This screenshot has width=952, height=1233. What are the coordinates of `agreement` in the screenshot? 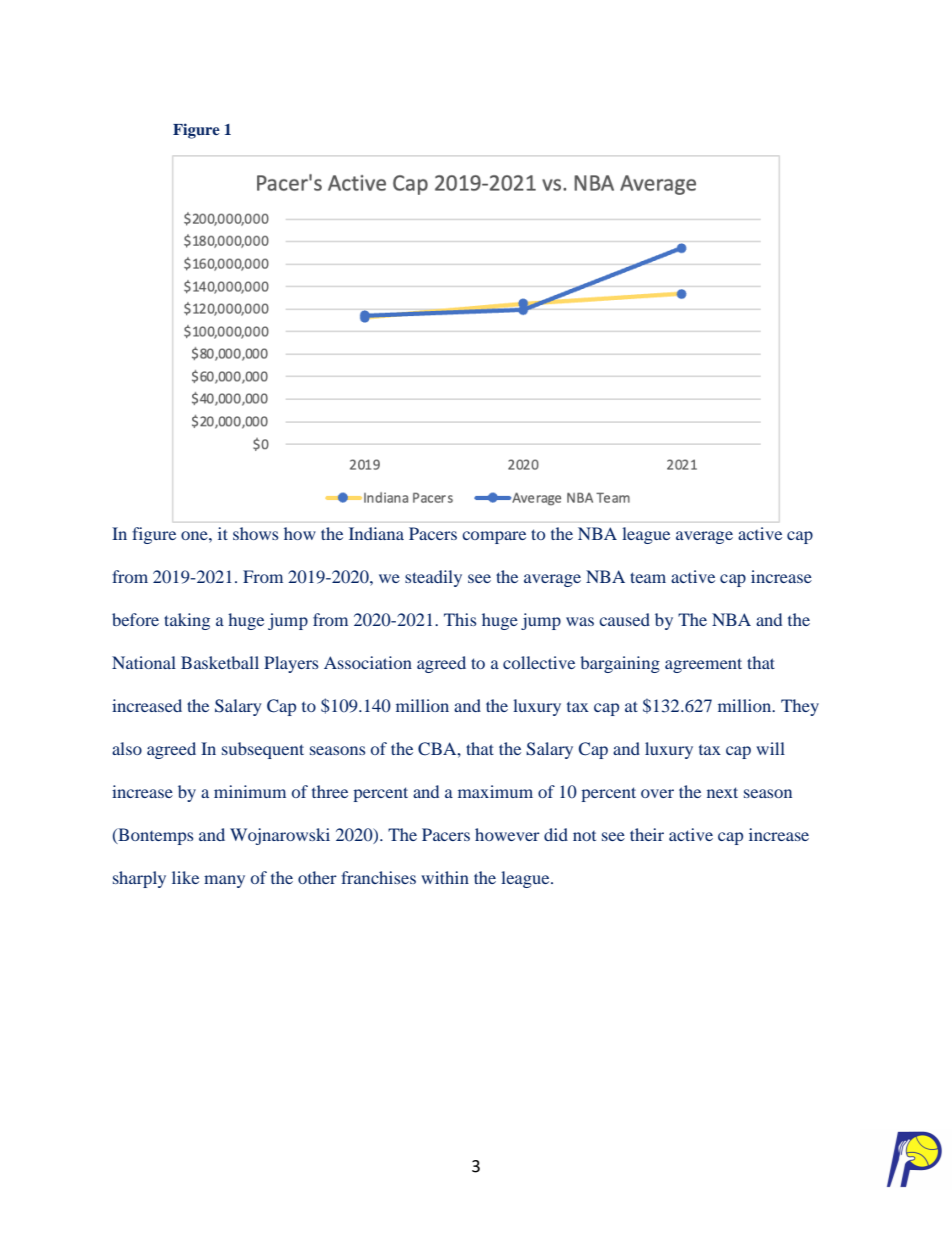 It's located at (703, 665).
